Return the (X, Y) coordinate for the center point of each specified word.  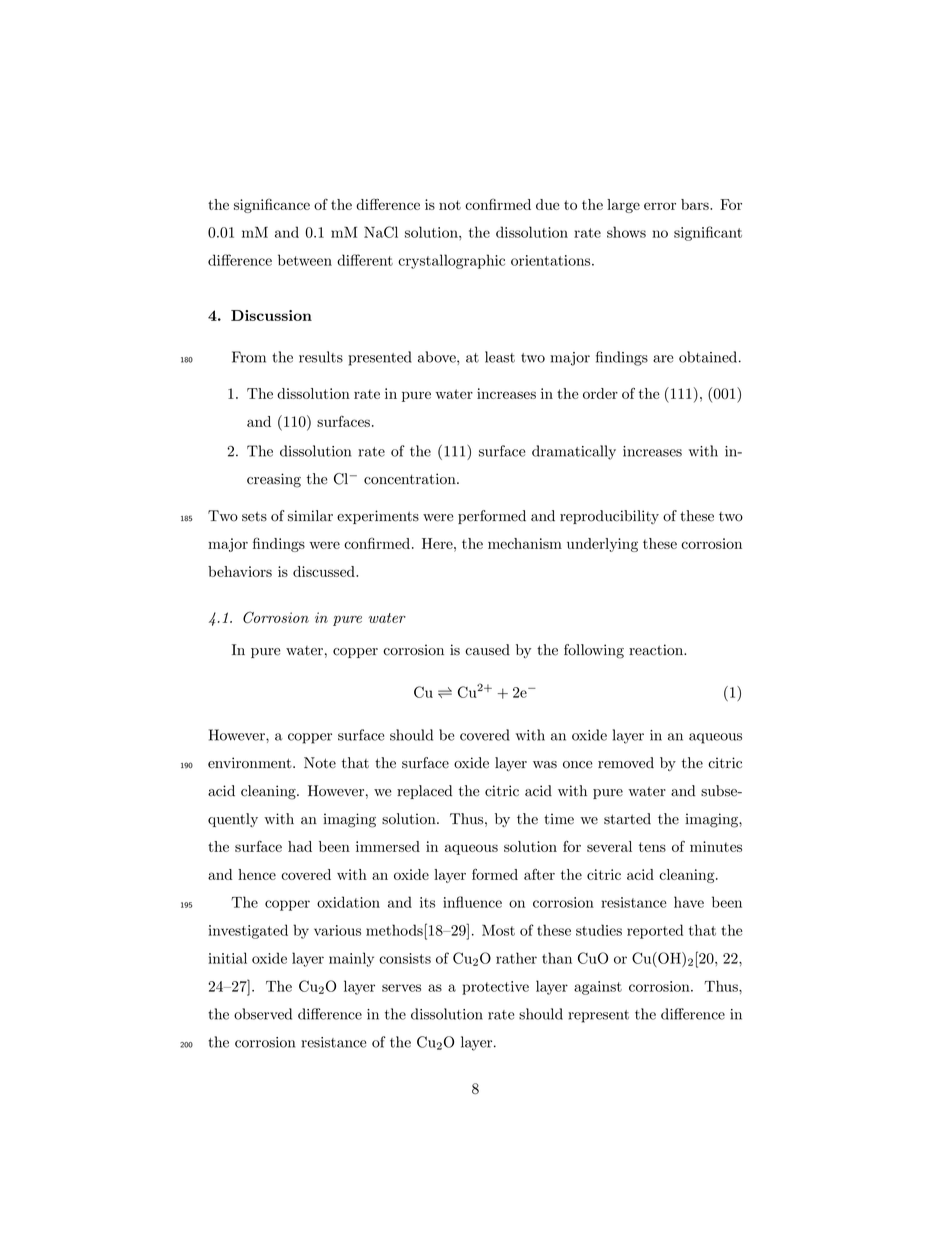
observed (263, 1014)
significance (272, 205)
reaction (657, 650)
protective (495, 988)
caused (487, 650)
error (660, 206)
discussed (325, 571)
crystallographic (451, 261)
